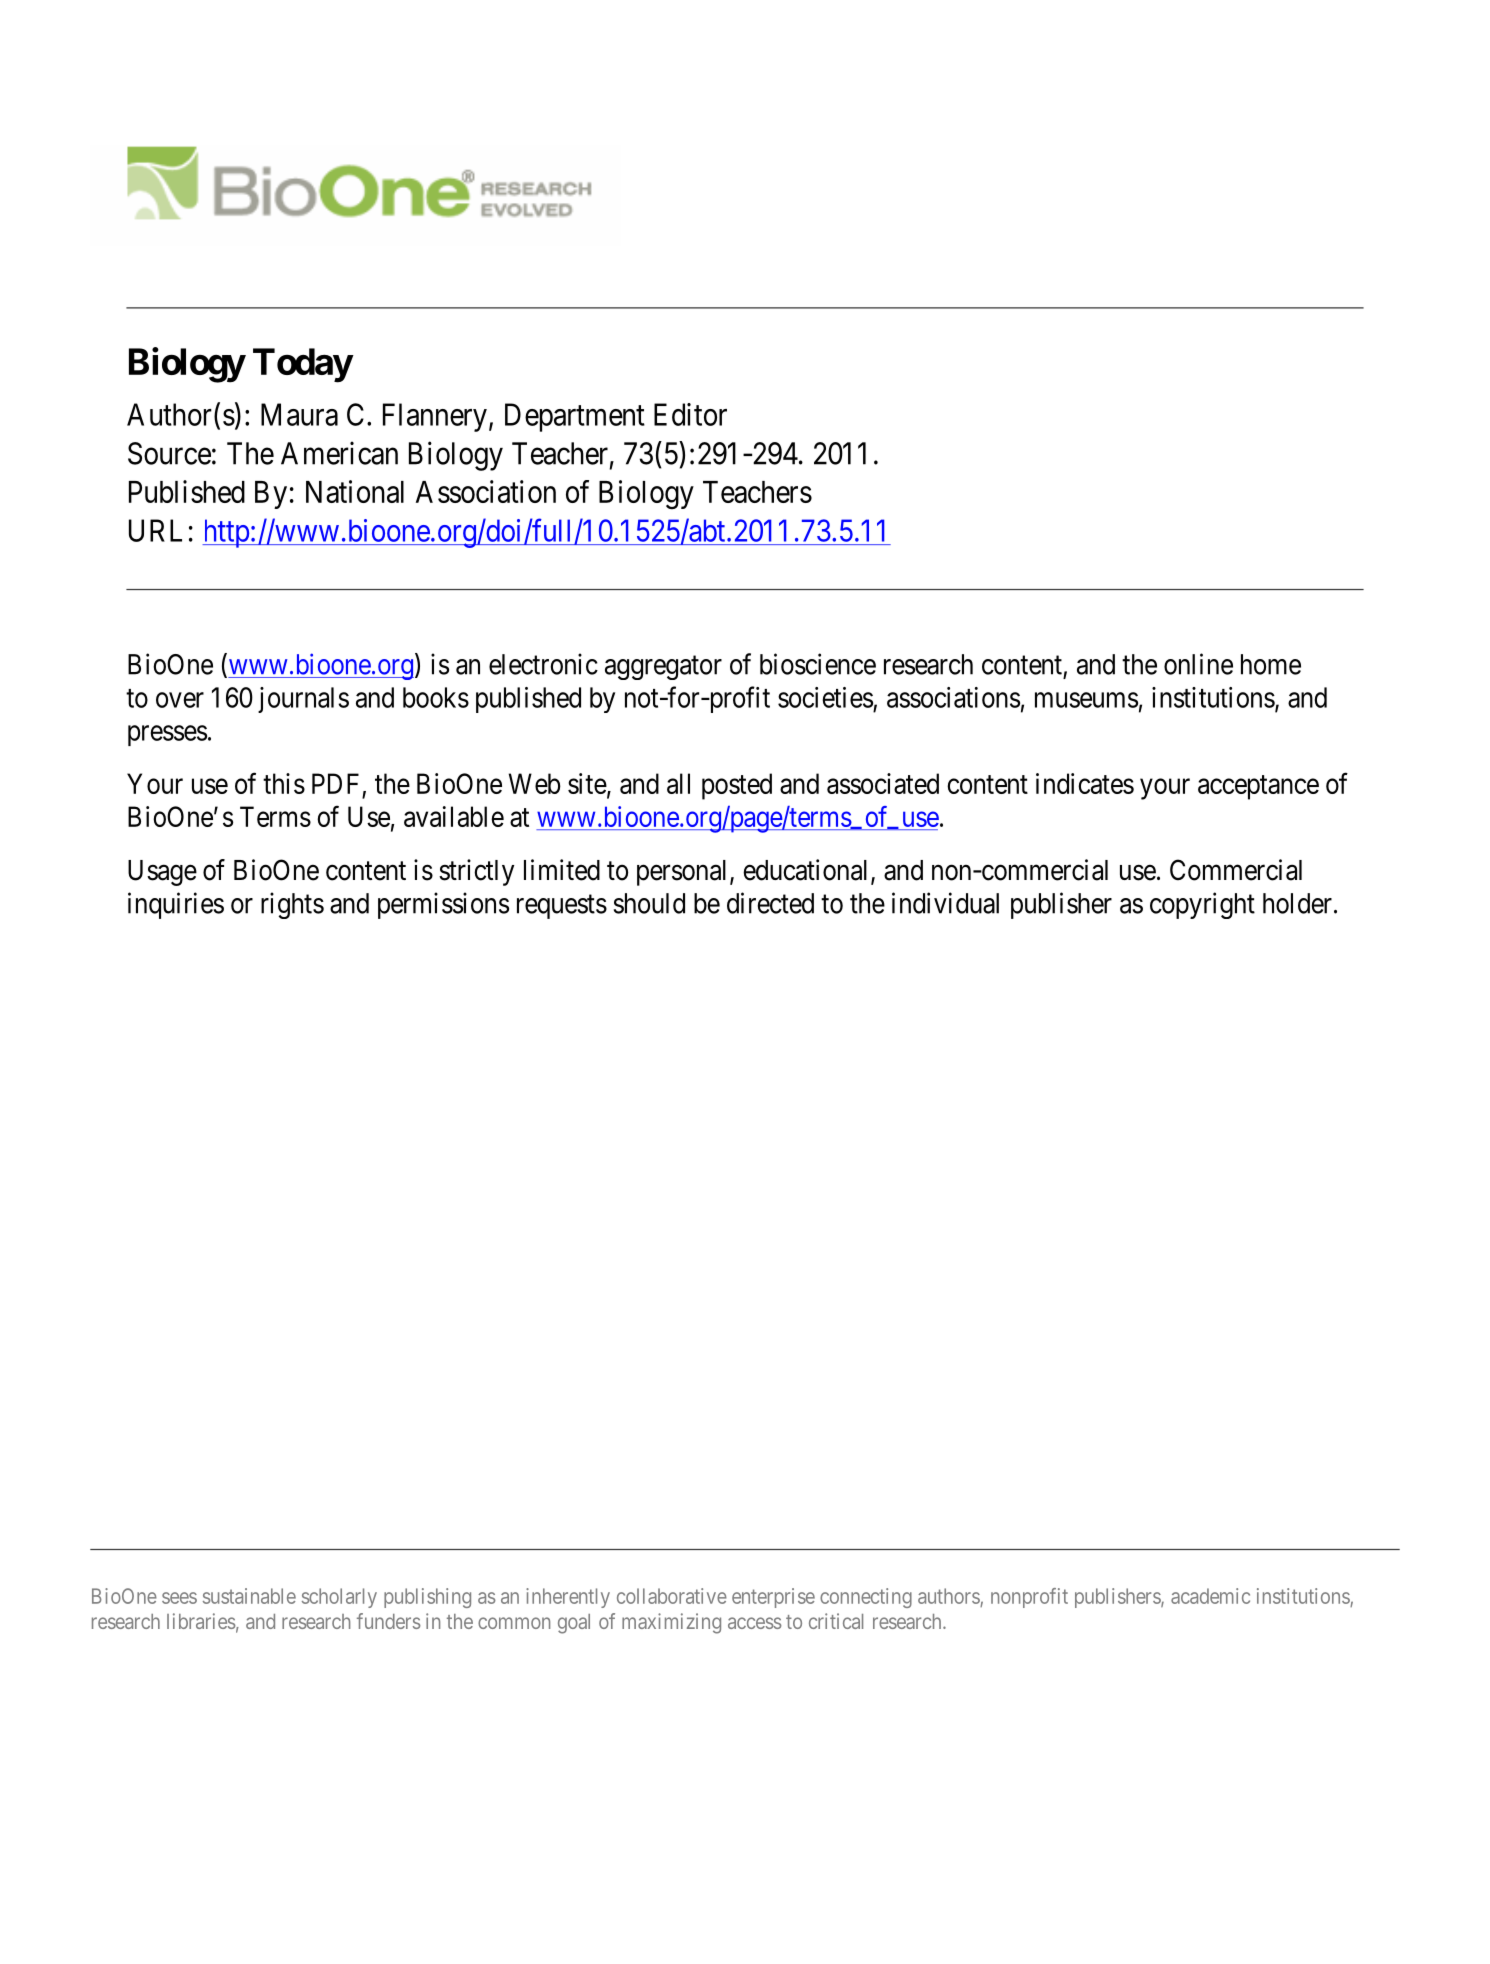  Describe the element at coordinates (773, 1598) in the screenshot. I see `enterprise` at that location.
